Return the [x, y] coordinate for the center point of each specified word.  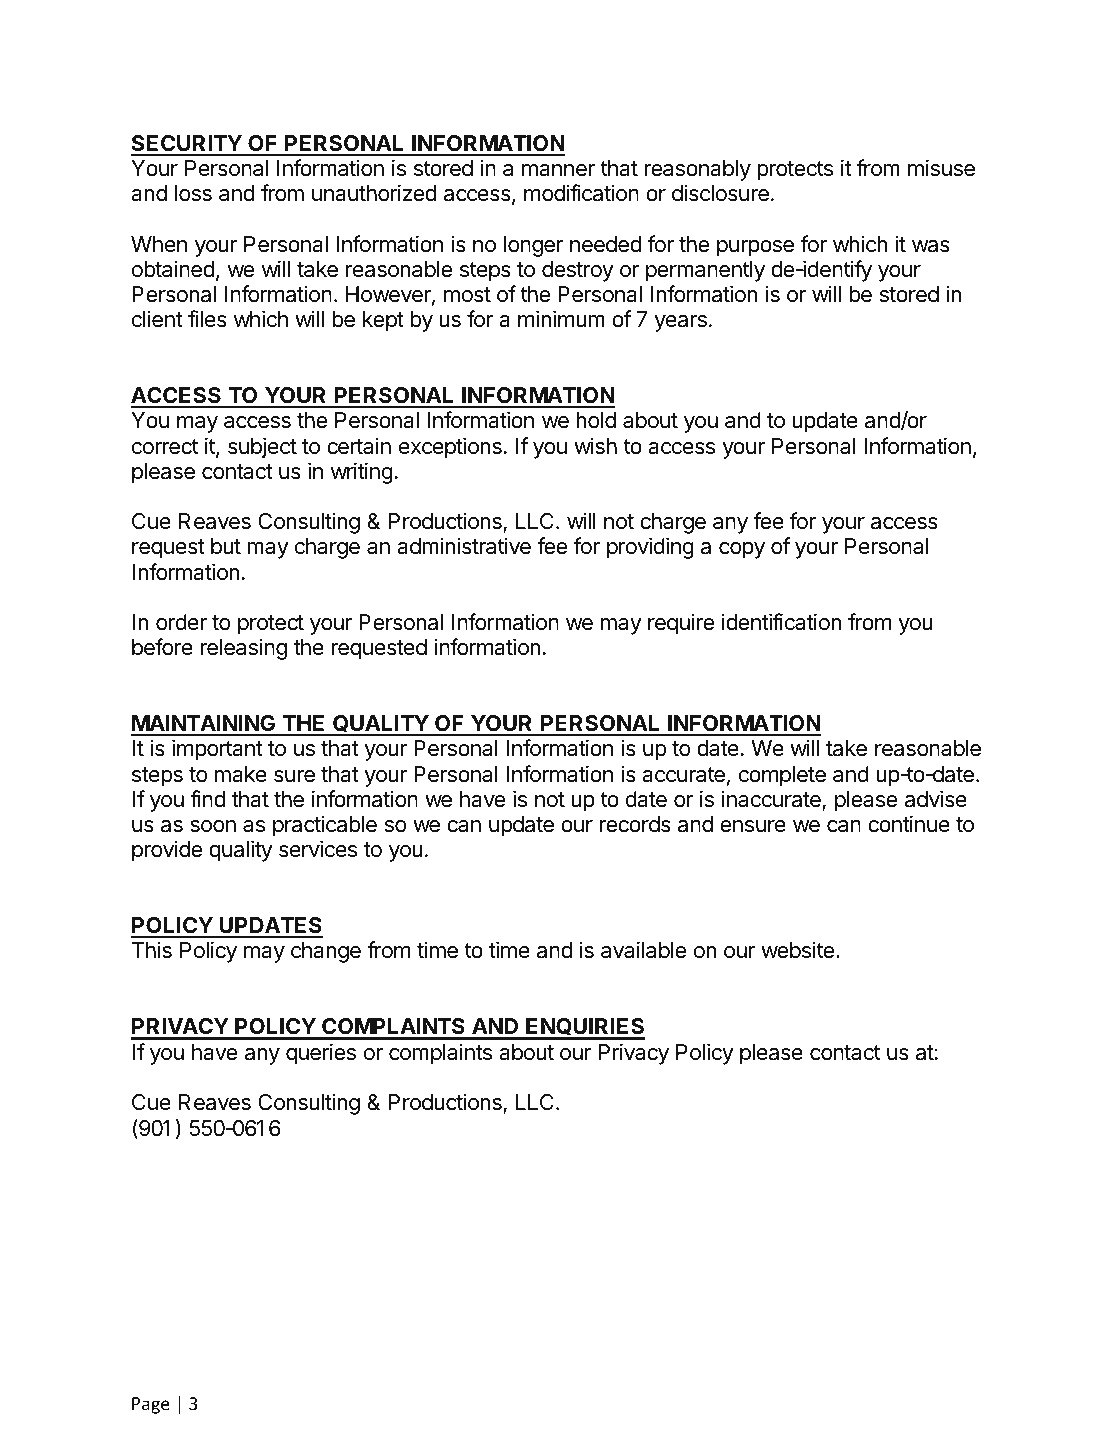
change [326, 952]
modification [581, 193]
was [931, 246]
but [226, 546]
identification [782, 622]
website [797, 950]
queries [321, 1054]
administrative [464, 546]
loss [193, 193]
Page [151, 1405]
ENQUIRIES [584, 1028]
